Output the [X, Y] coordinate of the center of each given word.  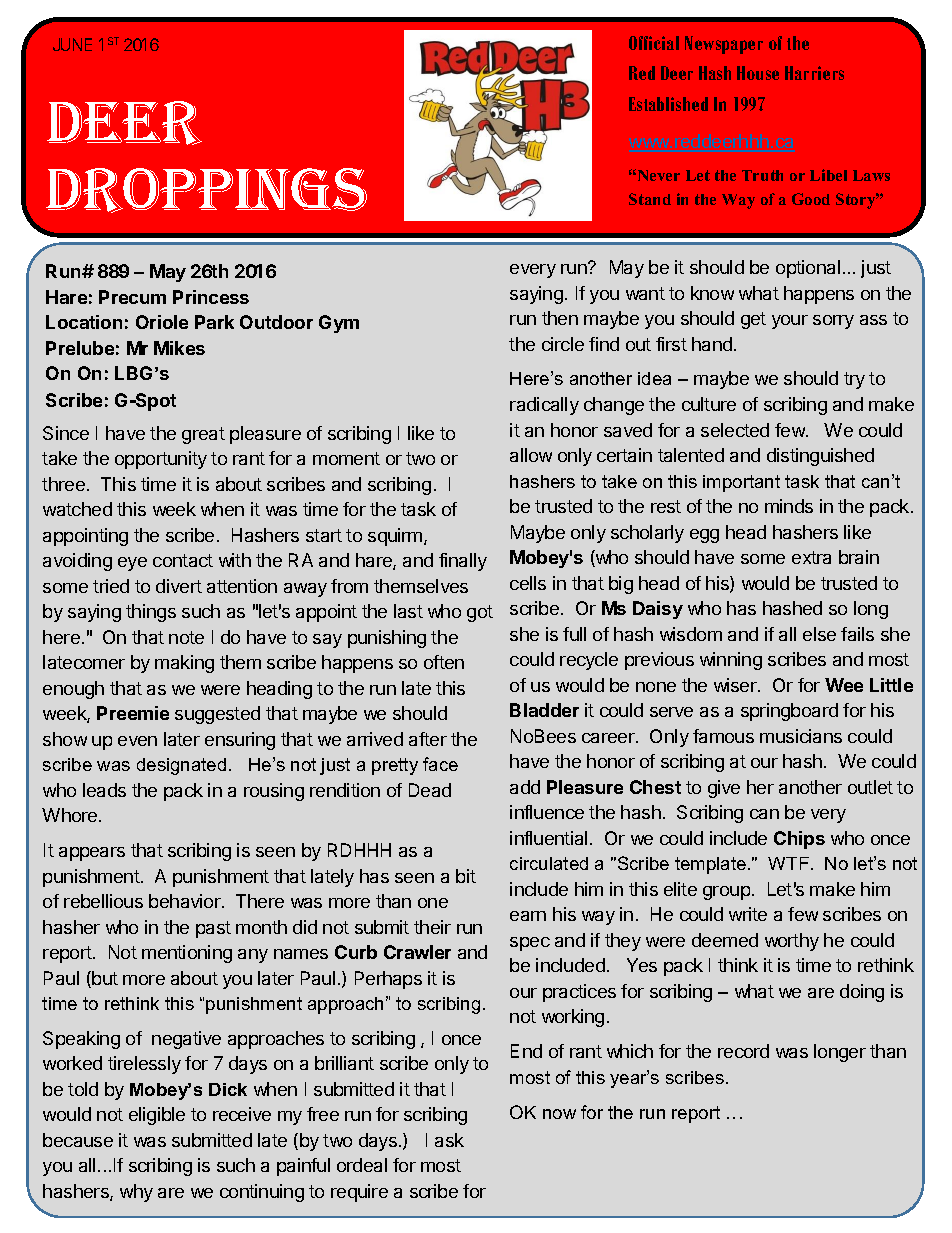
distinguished [820, 457]
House [758, 73]
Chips [799, 840]
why [136, 1193]
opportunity [161, 460]
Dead [430, 790]
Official [654, 43]
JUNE [72, 44]
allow [531, 455]
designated [181, 766]
